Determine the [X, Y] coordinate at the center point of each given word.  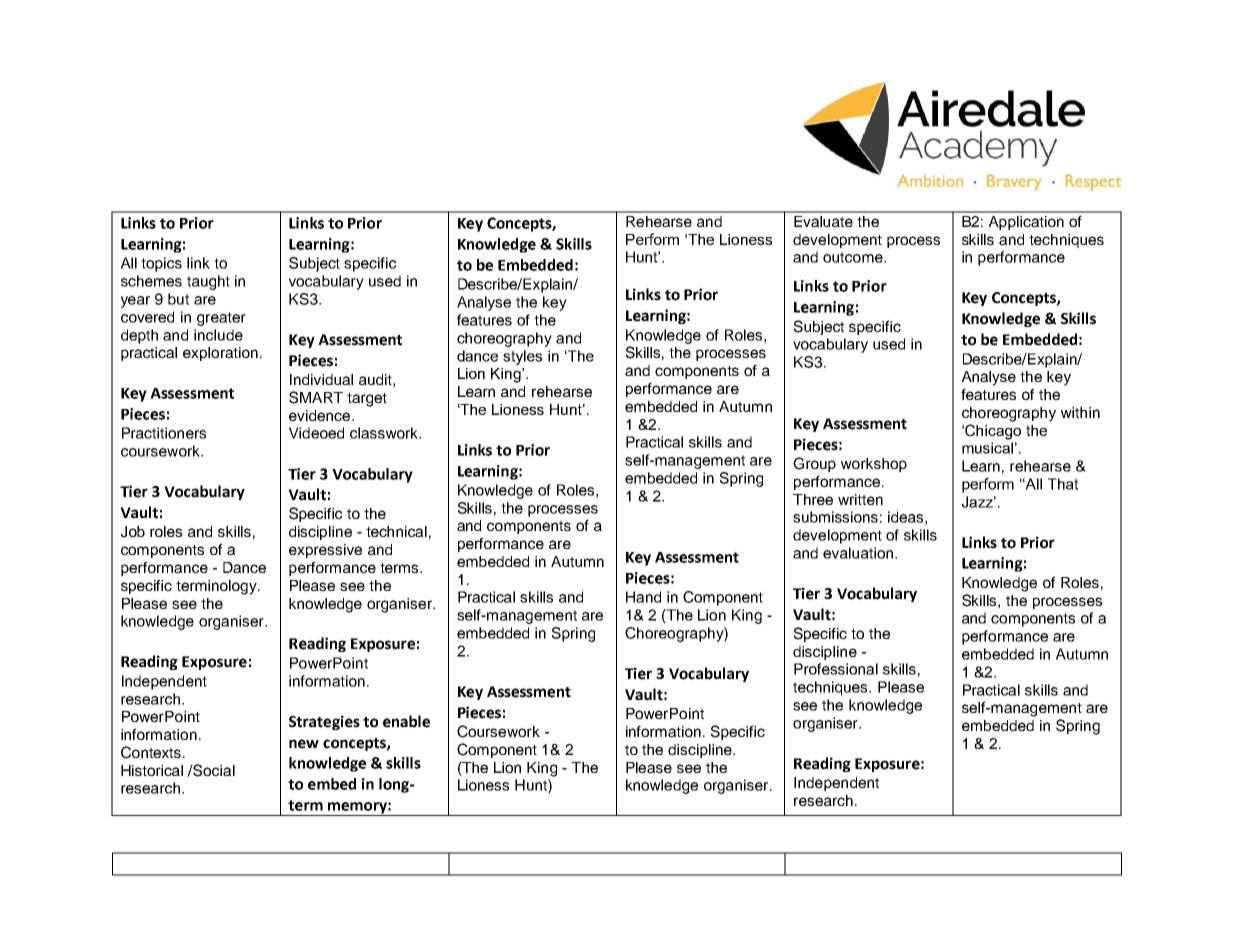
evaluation [859, 553]
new [304, 744]
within [1080, 412]
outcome [854, 257]
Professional [836, 669]
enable [406, 721]
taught [208, 282]
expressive [325, 551]
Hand [643, 597]
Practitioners [164, 433]
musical [987, 448]
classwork [385, 433]
